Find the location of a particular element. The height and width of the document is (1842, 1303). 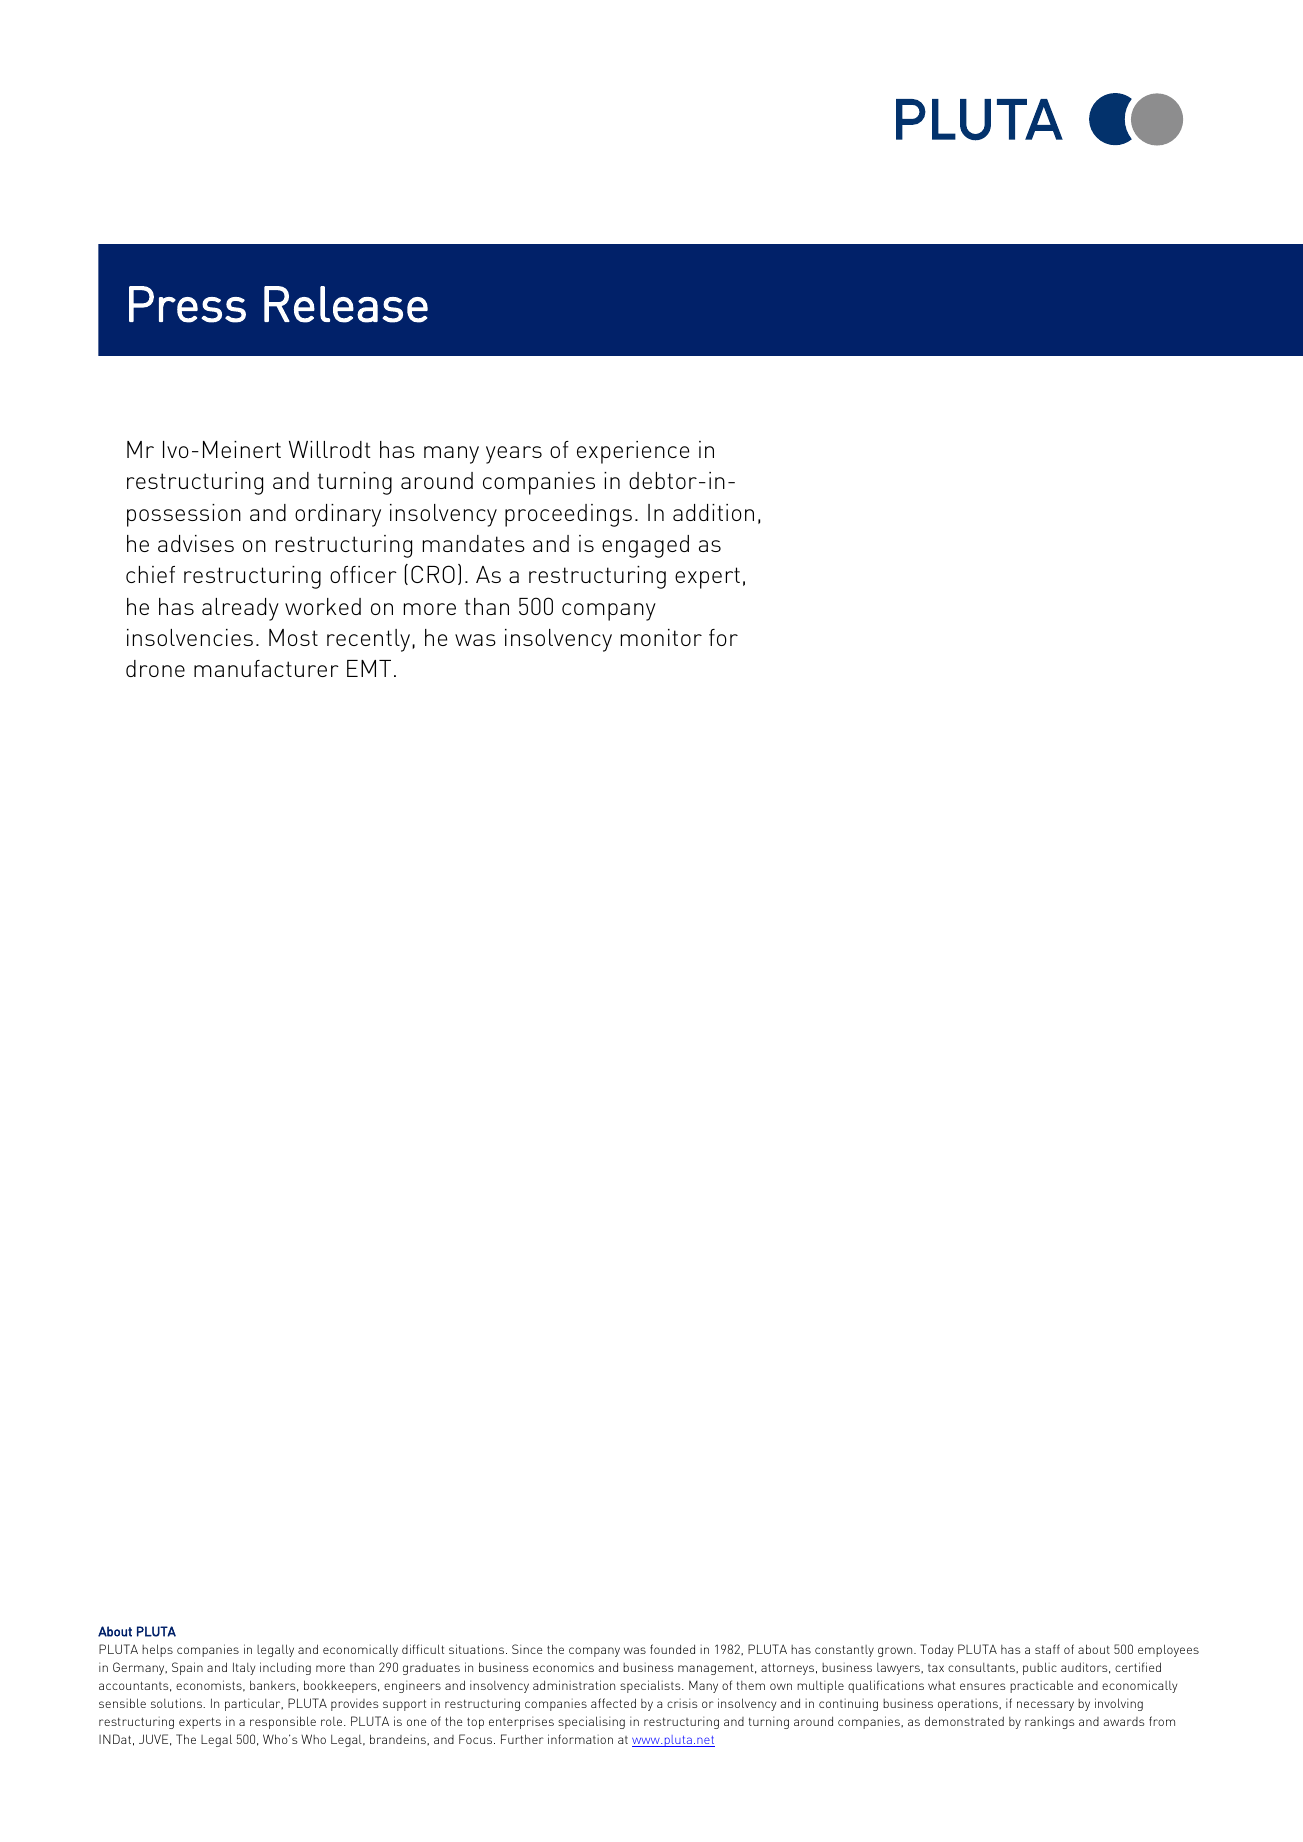

recently is located at coordinates (370, 640).
